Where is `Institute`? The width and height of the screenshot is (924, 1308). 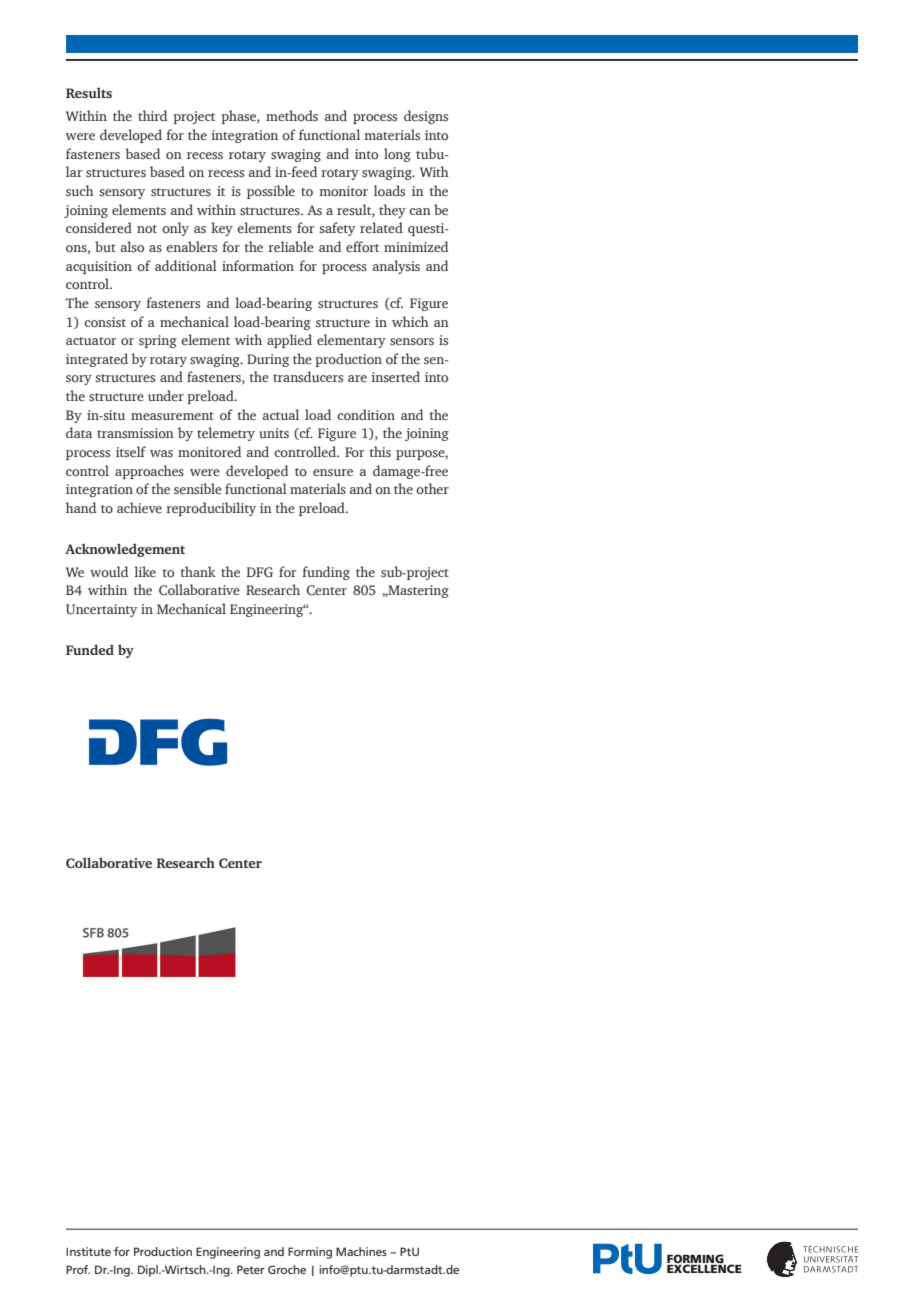
Institute is located at coordinates (88, 1251).
